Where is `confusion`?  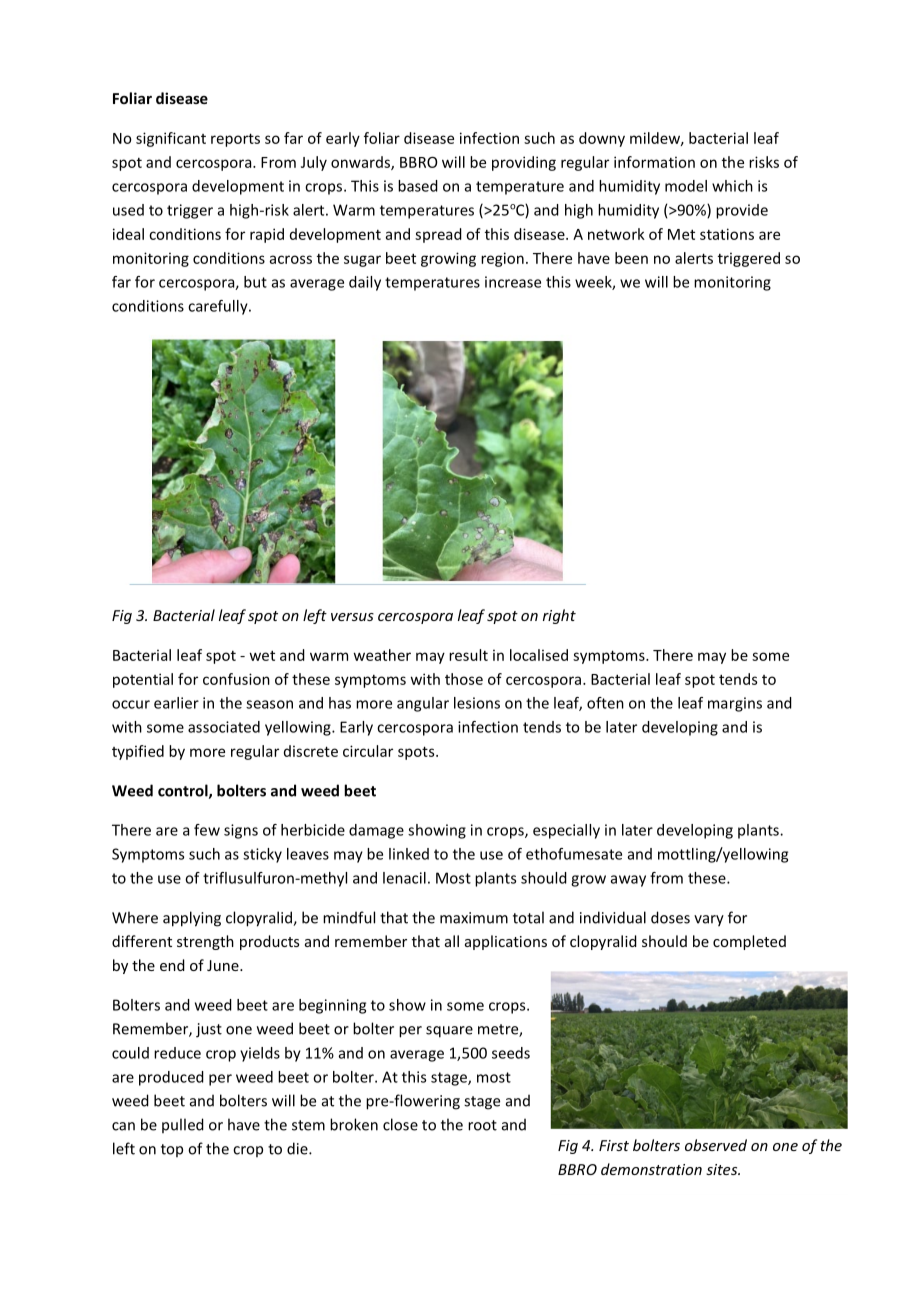 confusion is located at coordinates (236, 679).
